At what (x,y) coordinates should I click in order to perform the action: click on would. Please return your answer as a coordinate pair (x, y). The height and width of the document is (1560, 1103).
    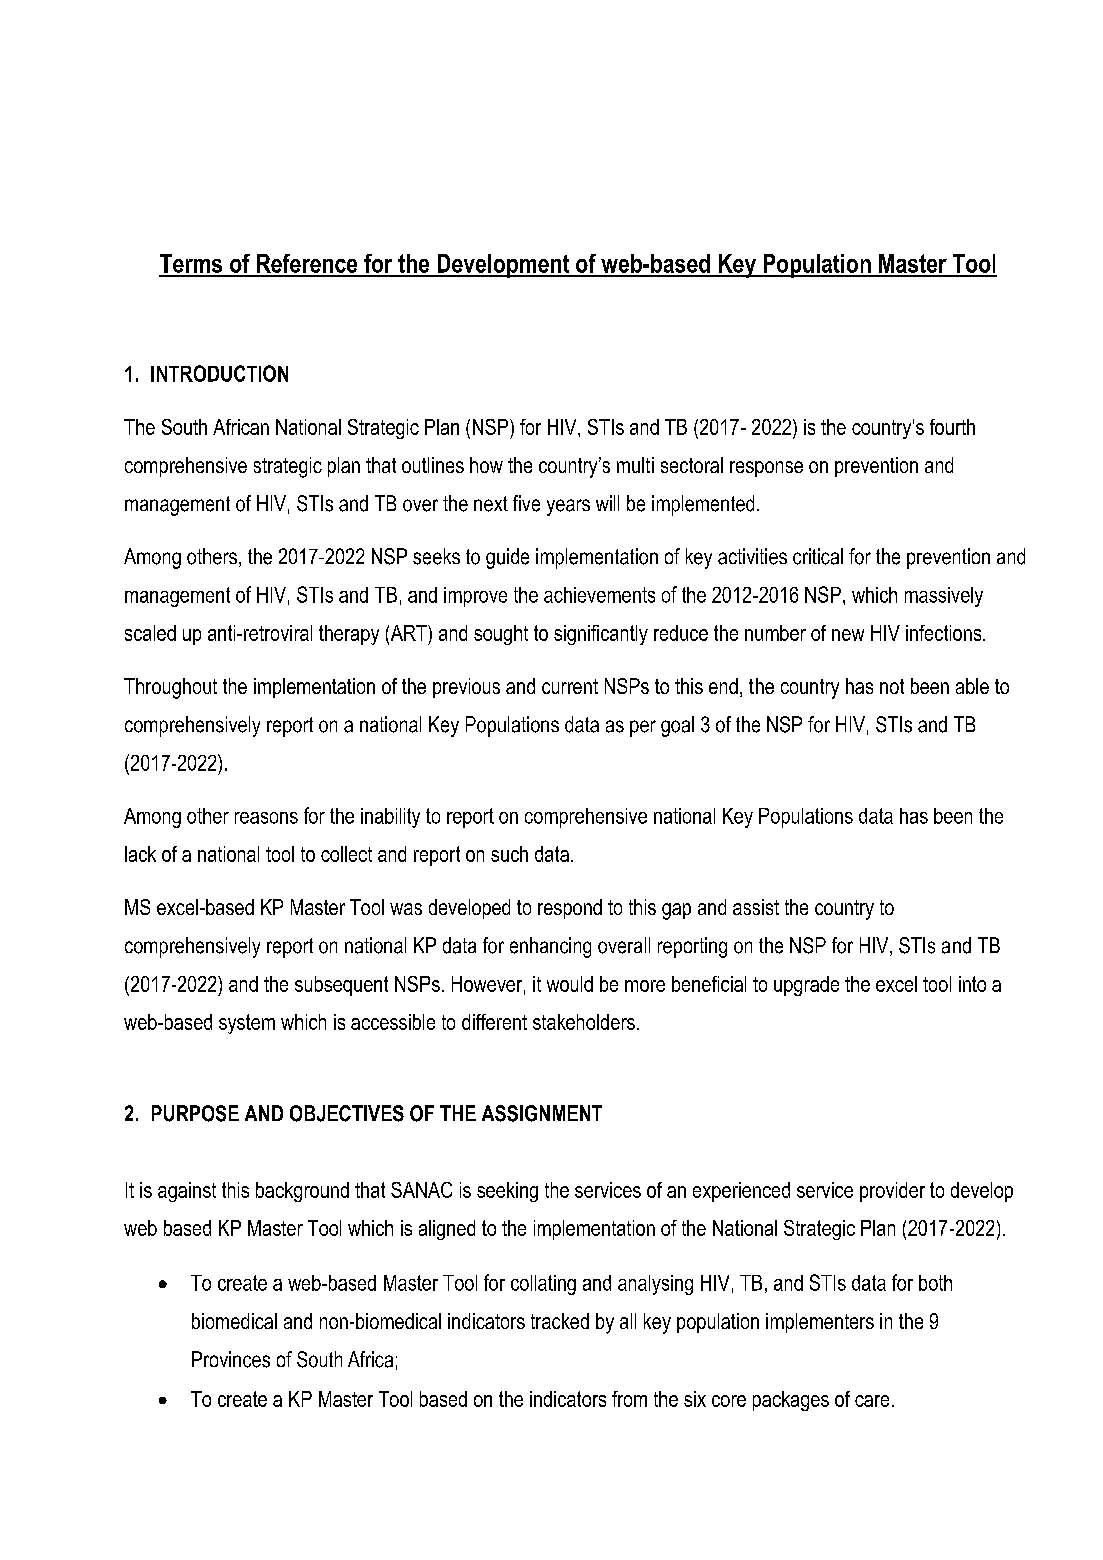
    Looking at the image, I should click on (570, 984).
